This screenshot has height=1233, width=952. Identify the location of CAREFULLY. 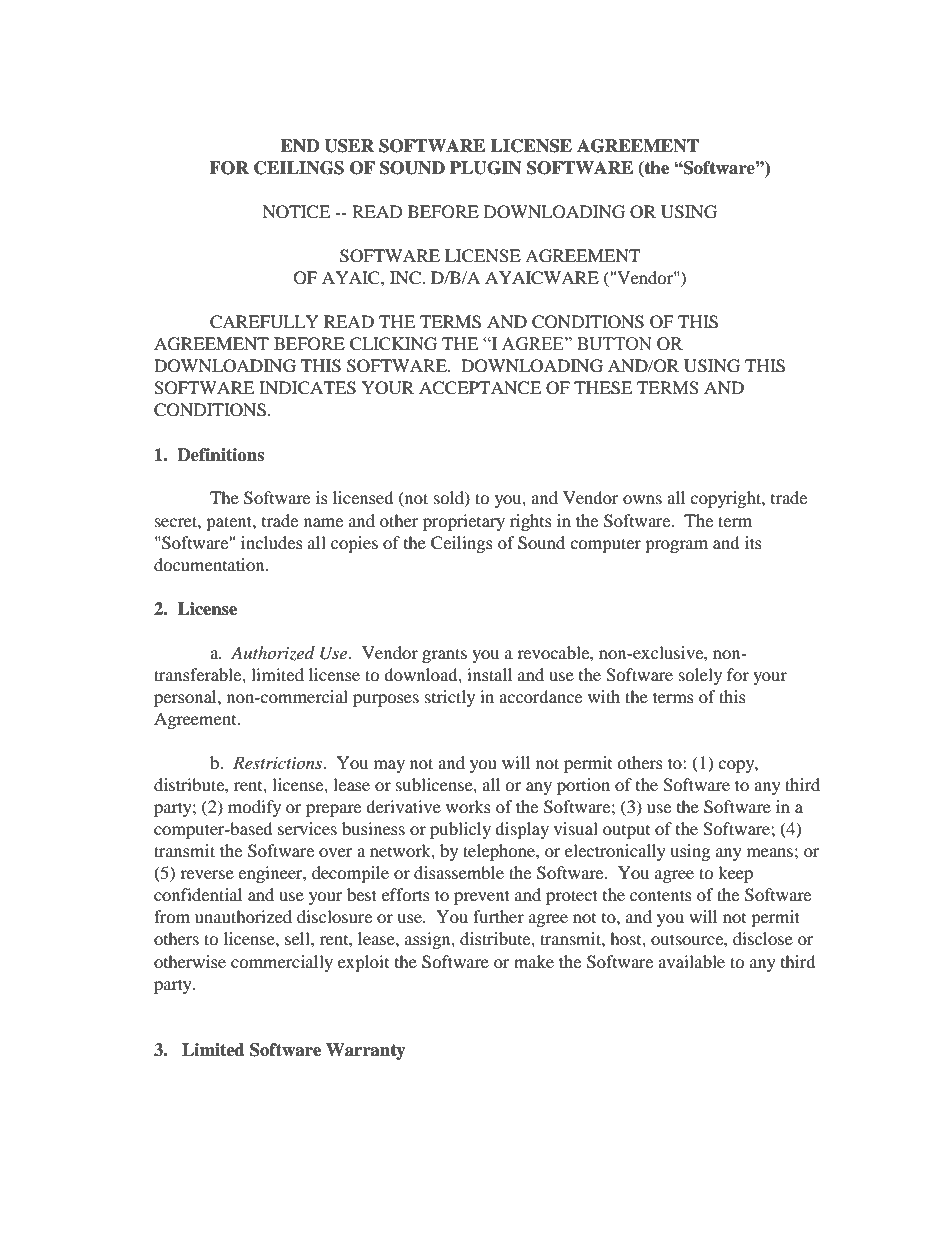
(264, 322).
